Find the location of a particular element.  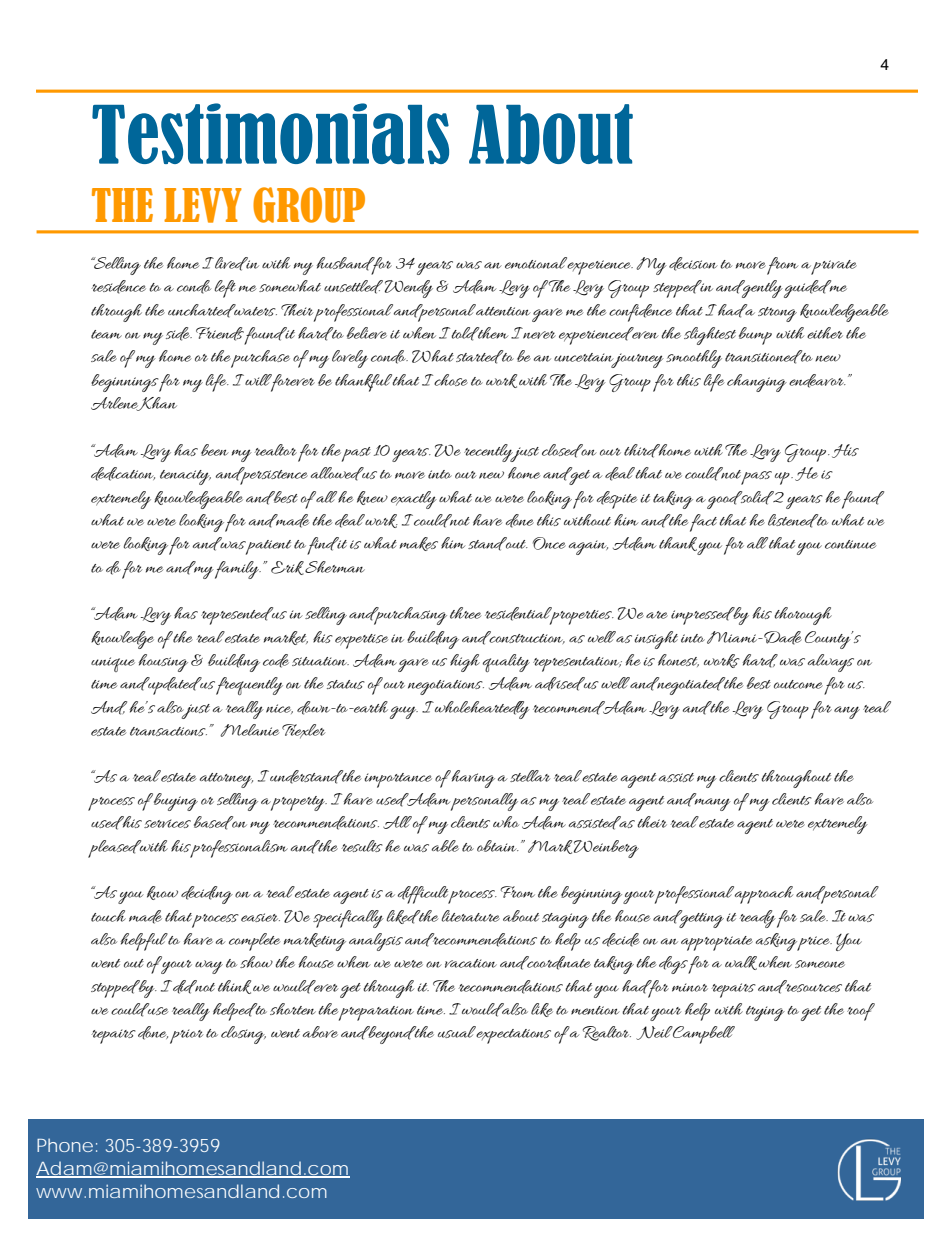

Phone is located at coordinates (65, 1145).
